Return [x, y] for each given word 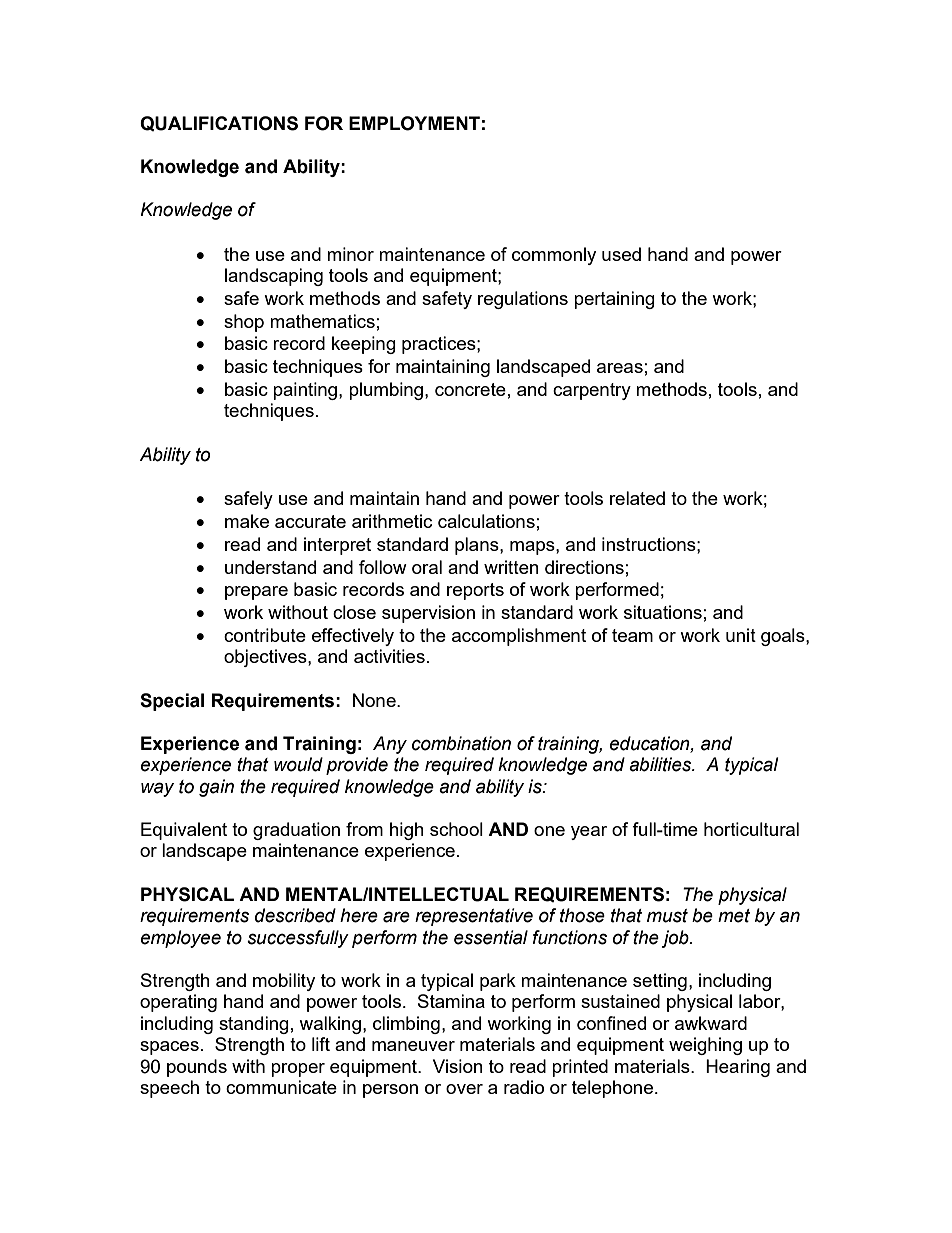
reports [475, 591]
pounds [197, 1068]
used [621, 254]
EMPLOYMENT [414, 123]
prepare [256, 593]
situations [663, 612]
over [464, 1089]
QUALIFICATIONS [219, 123]
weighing [705, 1046]
